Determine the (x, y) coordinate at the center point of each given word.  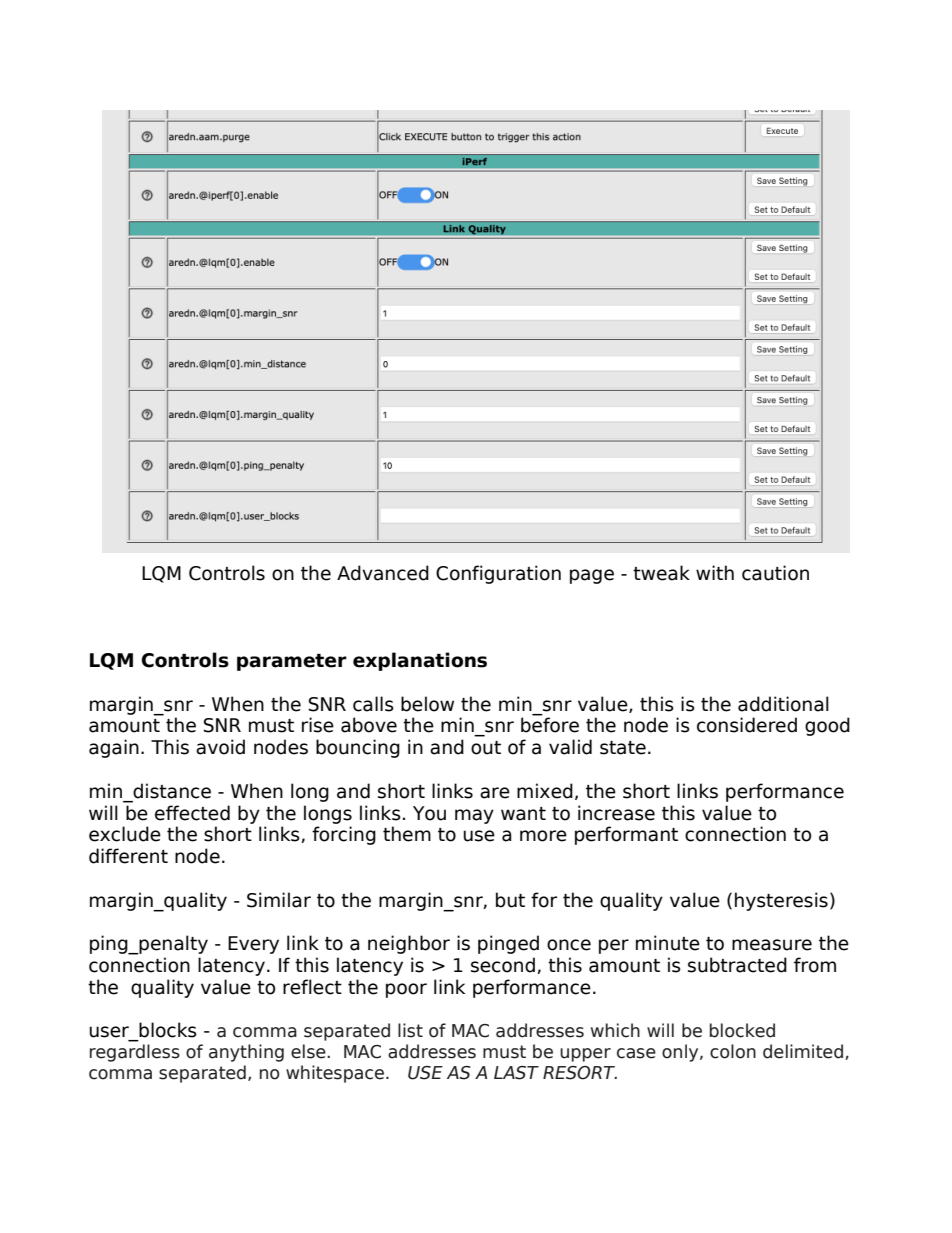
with (715, 572)
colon (733, 1051)
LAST (516, 1073)
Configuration (498, 574)
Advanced (383, 573)
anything (246, 1053)
